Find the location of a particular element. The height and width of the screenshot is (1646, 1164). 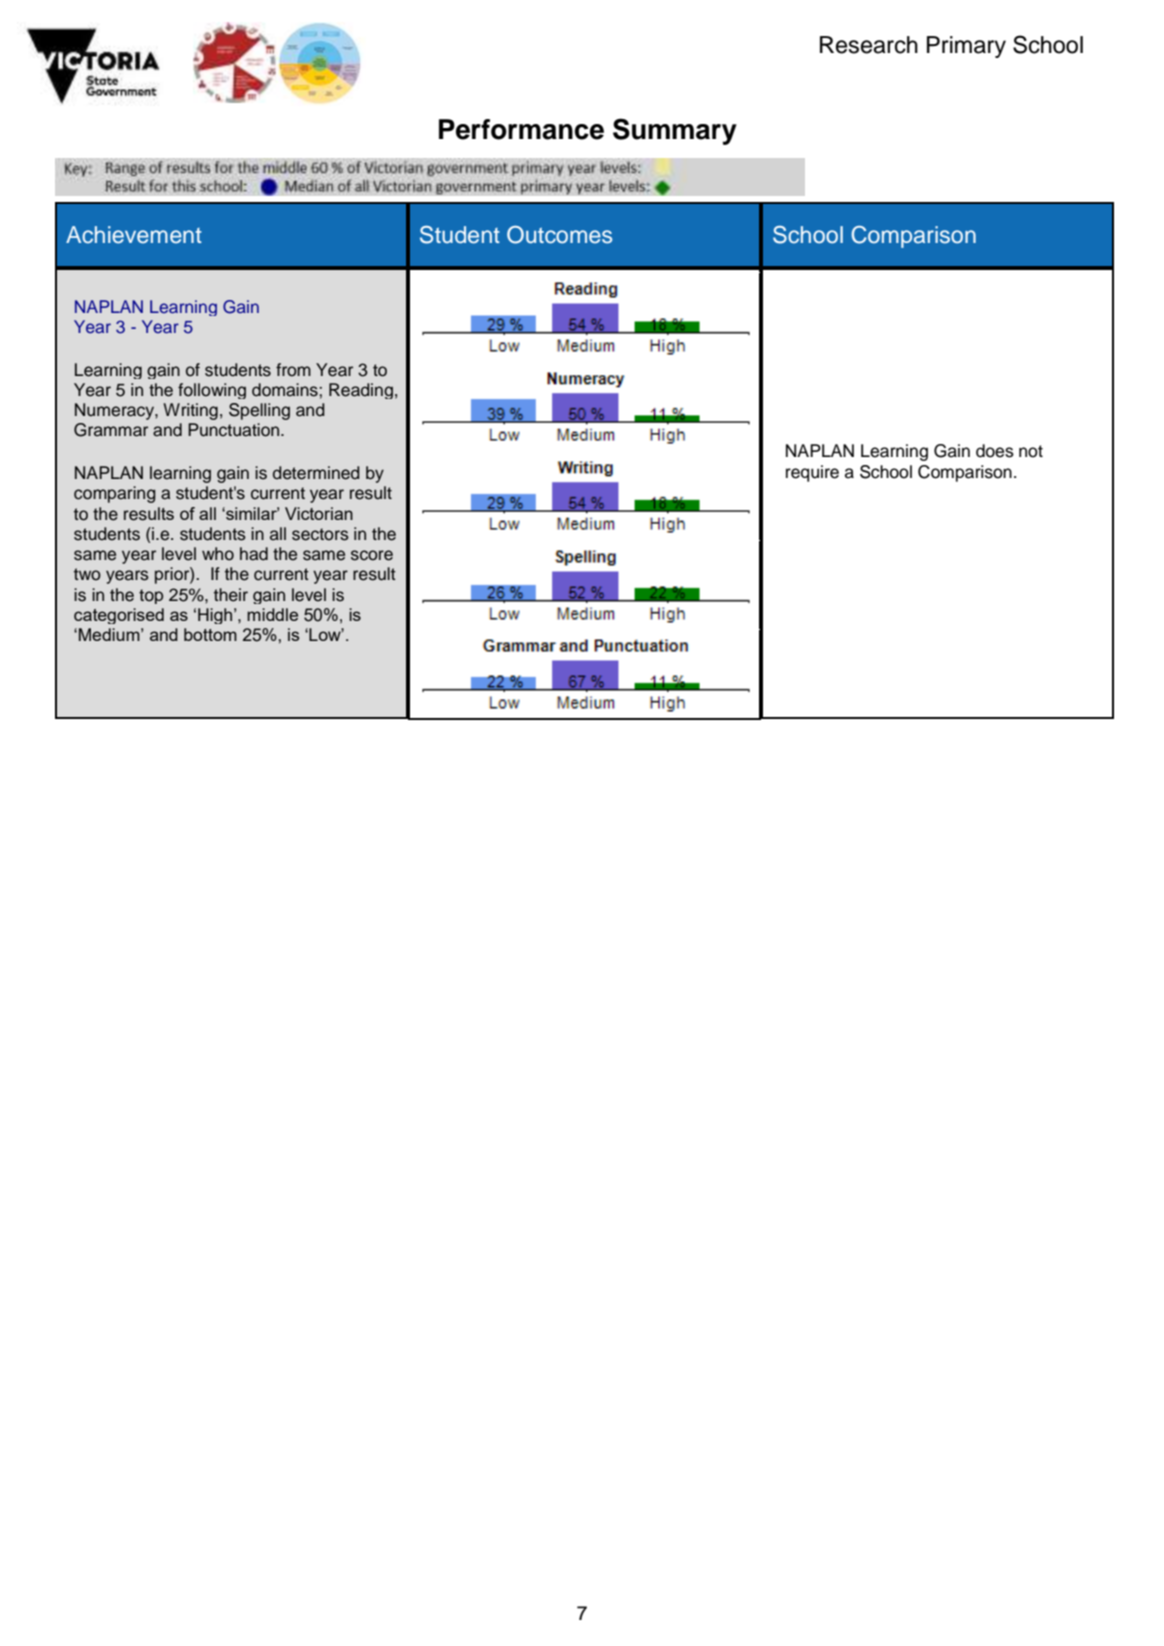

score is located at coordinates (372, 555).
